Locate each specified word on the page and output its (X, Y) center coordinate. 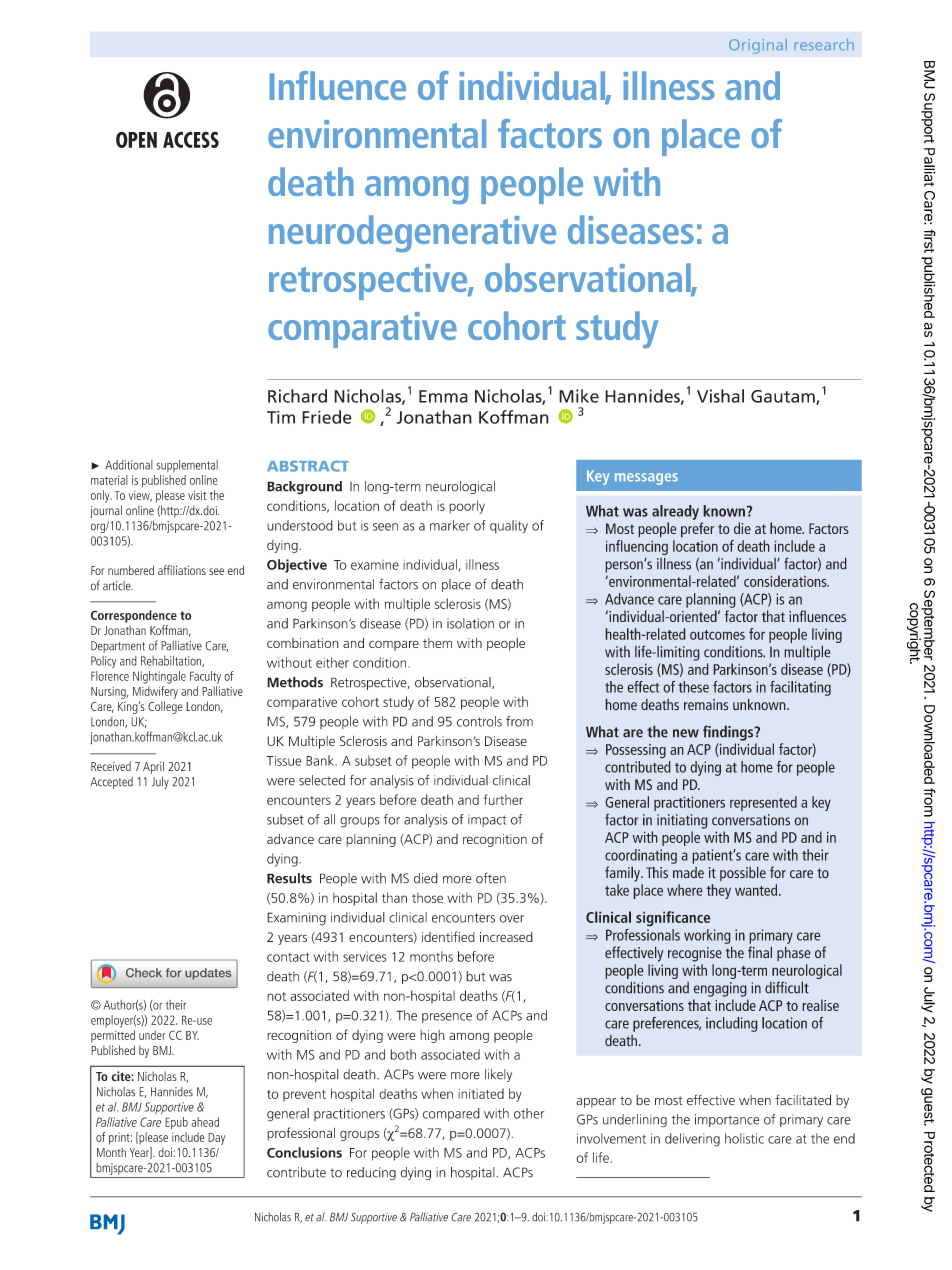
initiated (481, 1093)
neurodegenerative (412, 233)
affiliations (182, 570)
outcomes (717, 635)
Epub (176, 1123)
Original (758, 46)
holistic (744, 1138)
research (824, 44)
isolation (470, 623)
